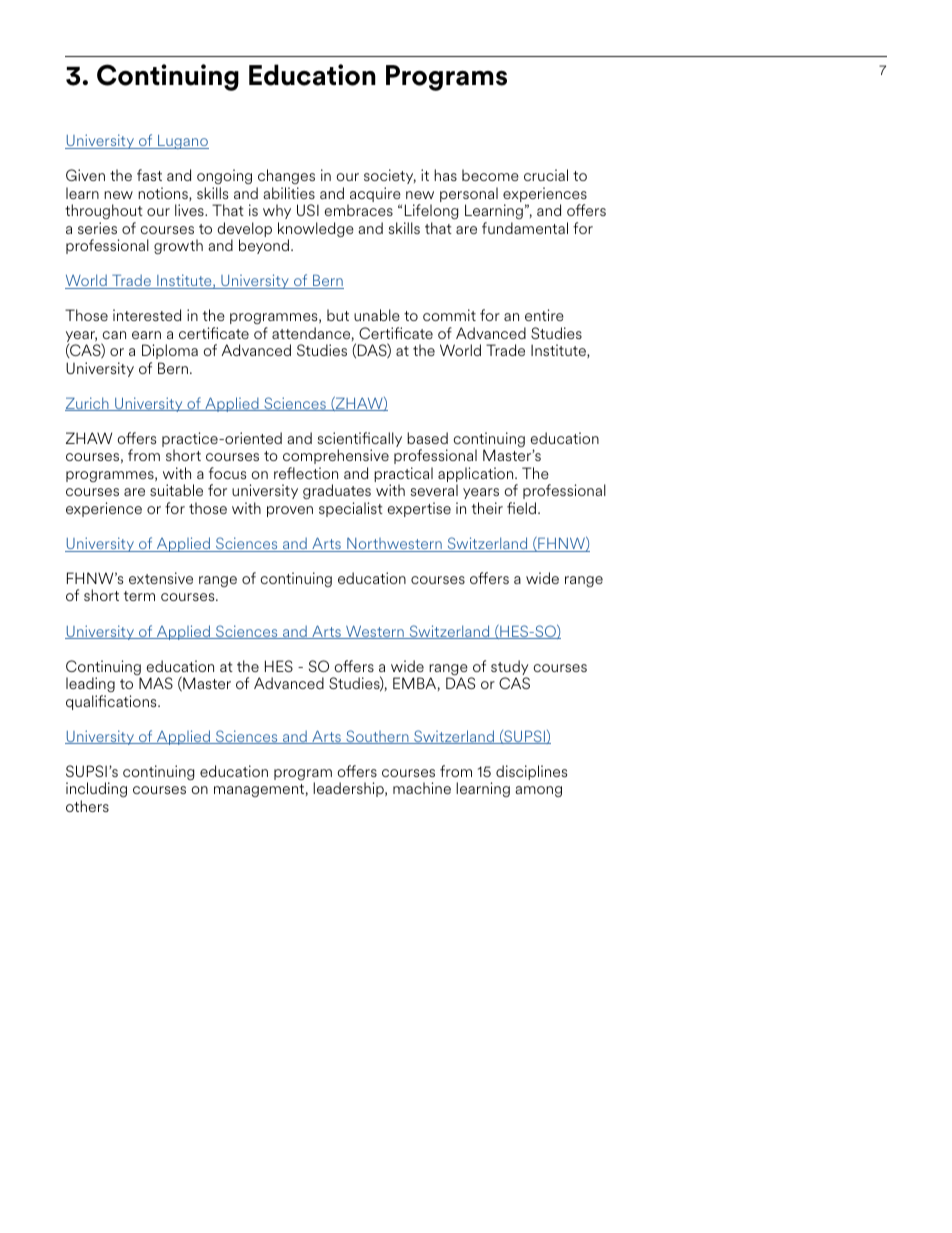 This screenshot has width=952, height=1233. Describe the element at coordinates (306, 473) in the screenshot. I see `reflection` at that location.
